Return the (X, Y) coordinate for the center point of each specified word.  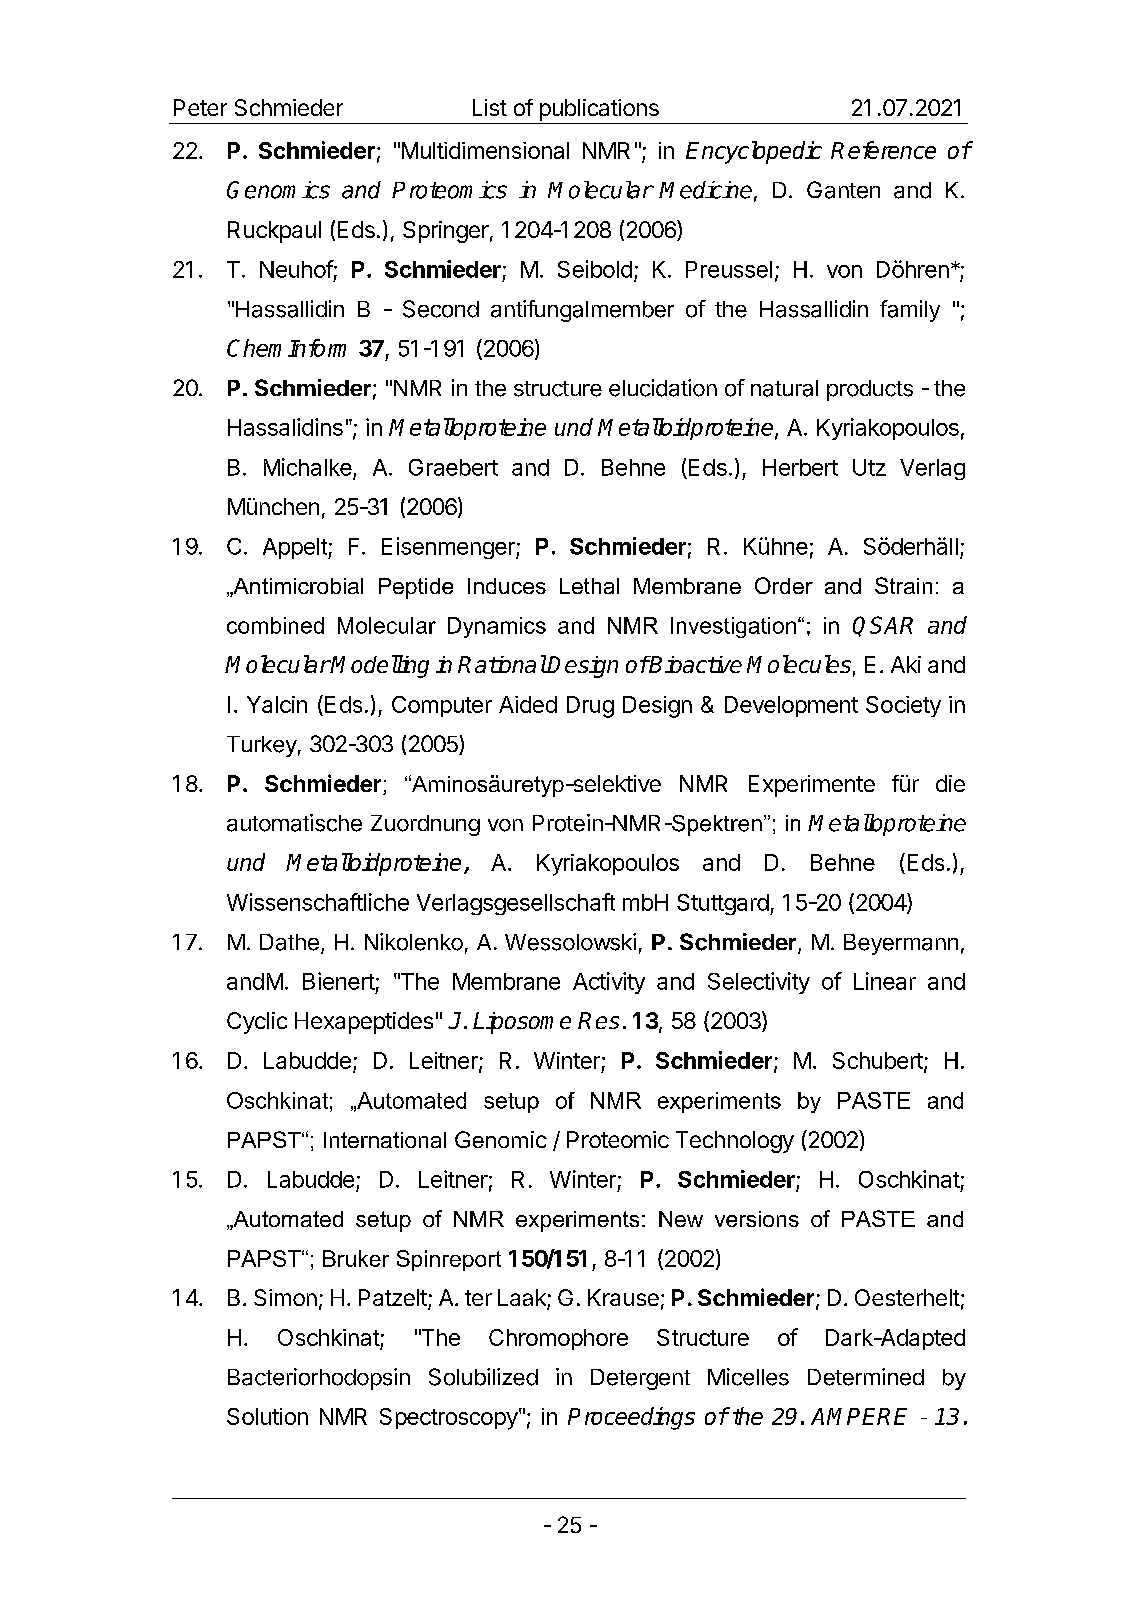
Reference (883, 150)
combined (275, 625)
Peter (200, 107)
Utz (869, 467)
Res (598, 1020)
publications (599, 110)
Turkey (262, 746)
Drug (590, 707)
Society (903, 706)
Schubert (879, 1062)
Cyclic (257, 1023)
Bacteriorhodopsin (319, 1379)
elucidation (663, 388)
